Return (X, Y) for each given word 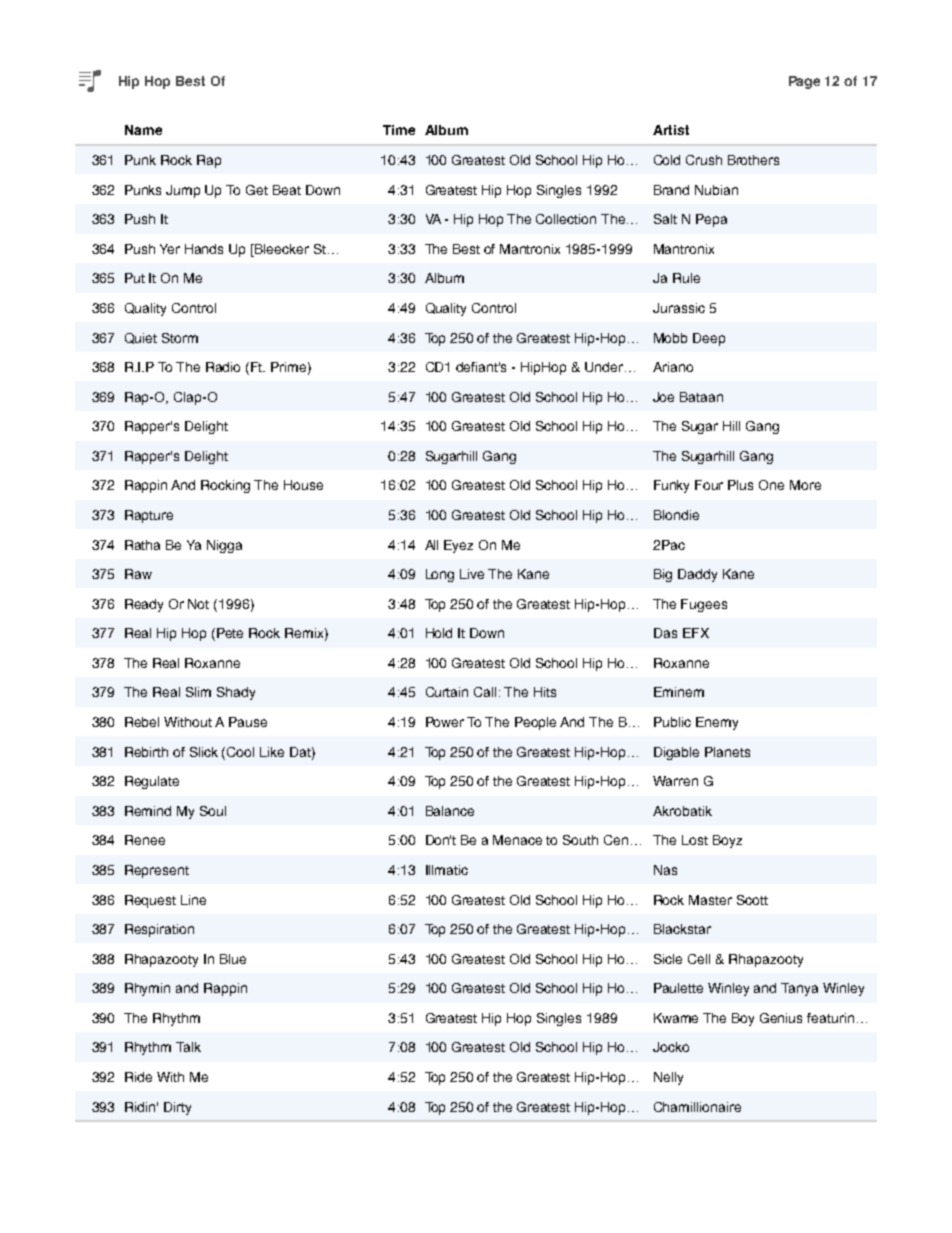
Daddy (697, 575)
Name (143, 130)
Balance (450, 811)
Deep (709, 339)
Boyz (727, 841)
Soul (213, 811)
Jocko (671, 1047)
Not (198, 604)
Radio (223, 367)
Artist (671, 130)
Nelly (668, 1078)
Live (472, 574)
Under (604, 367)
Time (399, 130)
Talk (188, 1047)
